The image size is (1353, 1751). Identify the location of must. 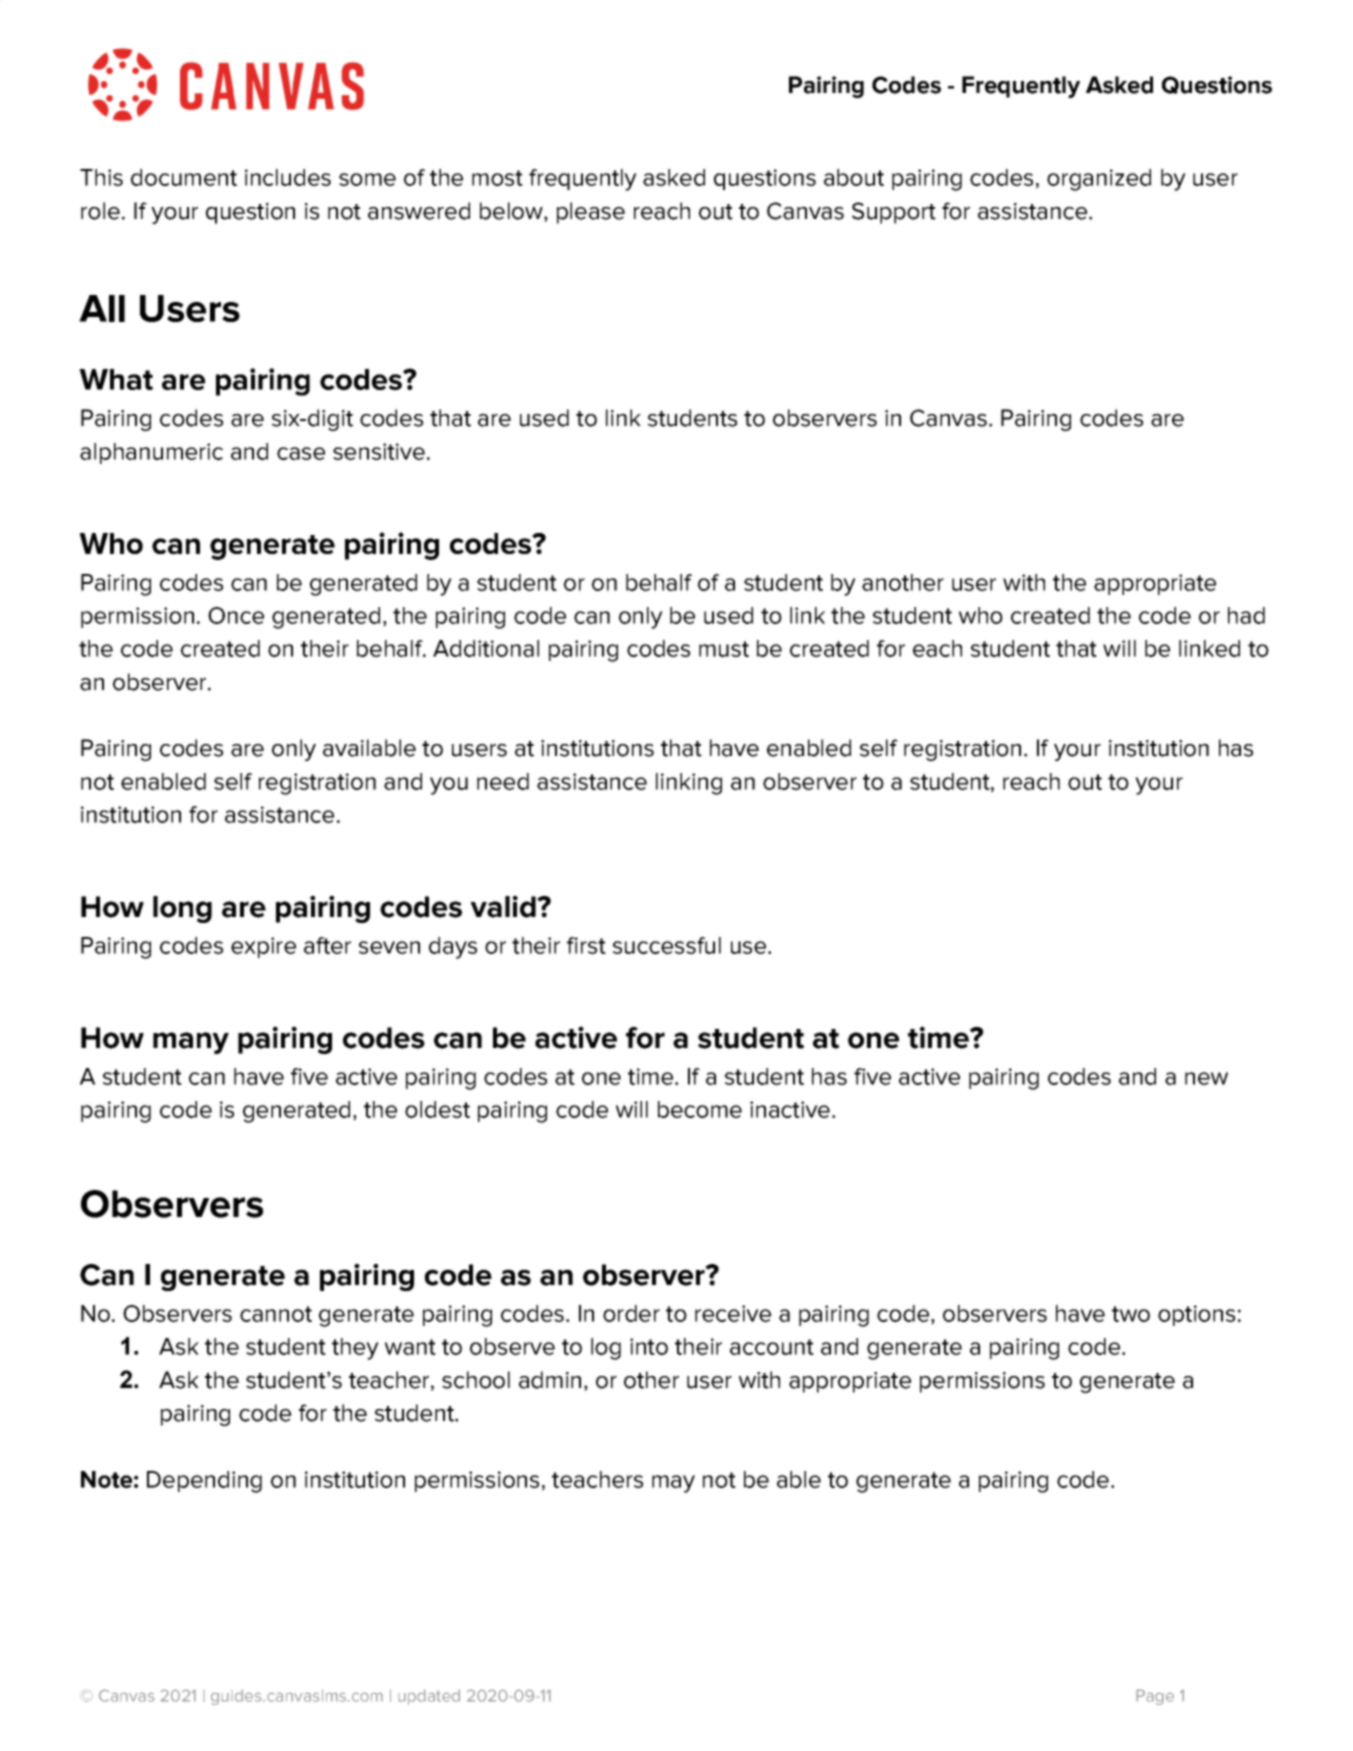
(724, 649).
